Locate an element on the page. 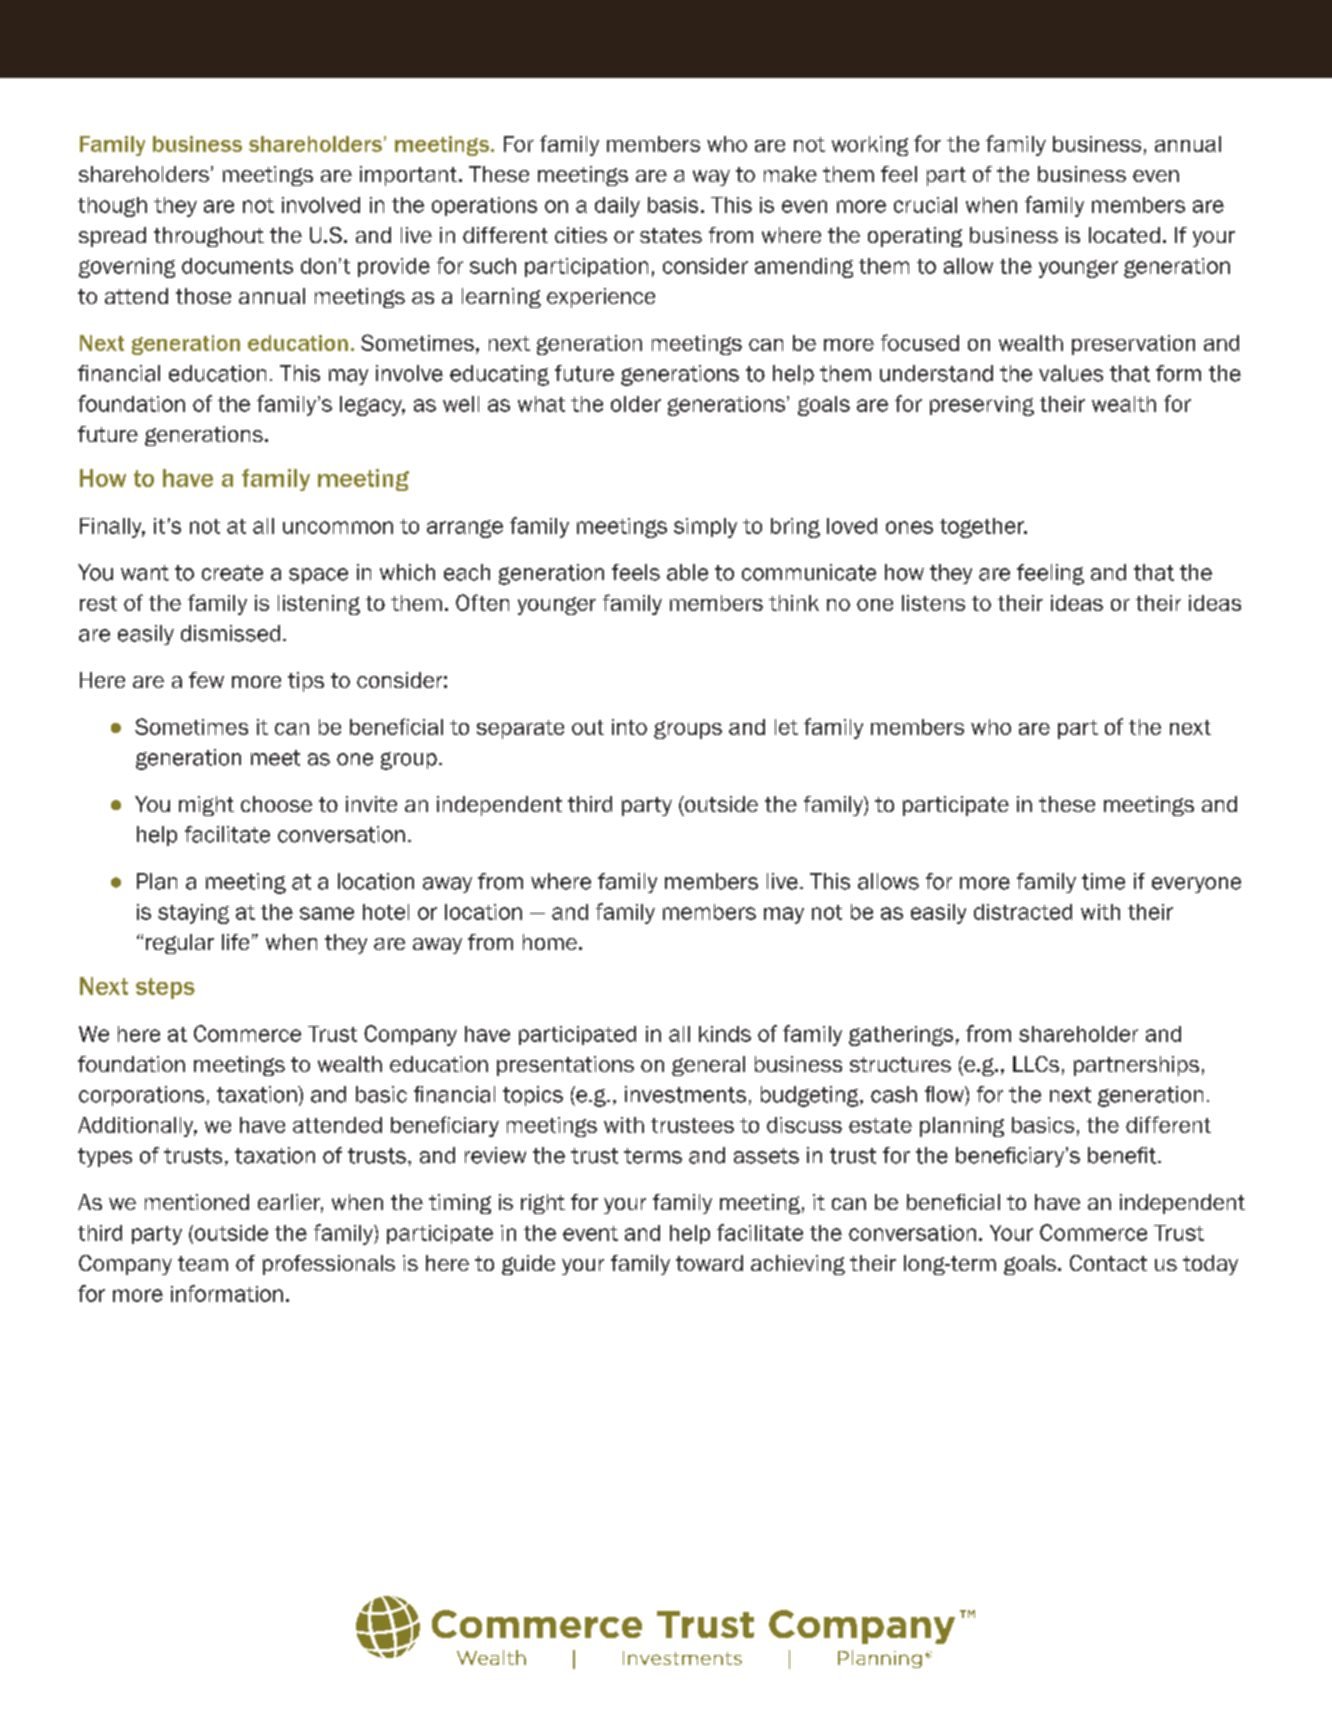 This page has height=1723, width=1332. create is located at coordinates (232, 573).
